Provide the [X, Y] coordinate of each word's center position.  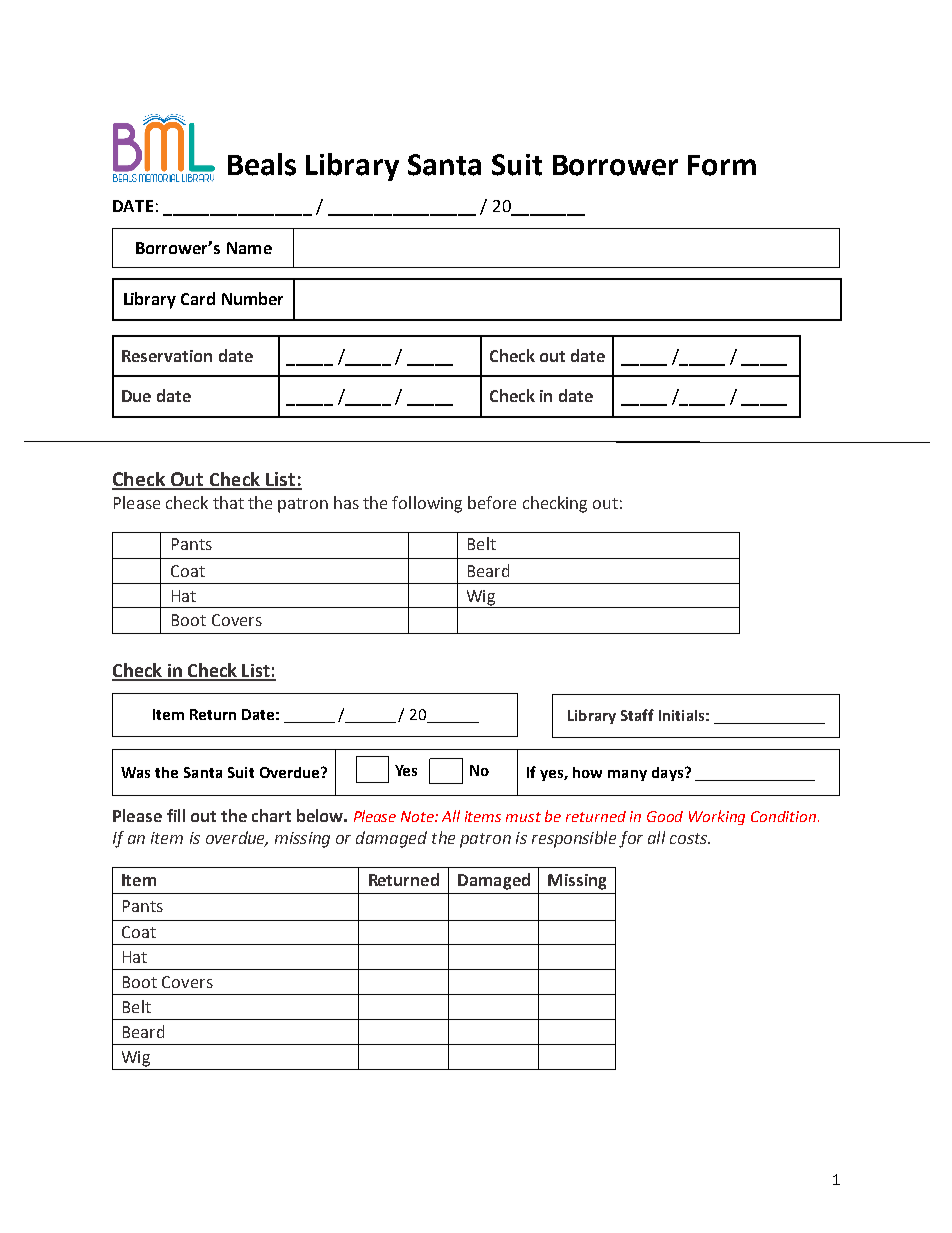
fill [176, 815]
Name [249, 248]
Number [252, 298]
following [427, 504]
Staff [637, 715]
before [492, 502]
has [346, 502]
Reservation [167, 356]
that [228, 502]
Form [722, 165]
